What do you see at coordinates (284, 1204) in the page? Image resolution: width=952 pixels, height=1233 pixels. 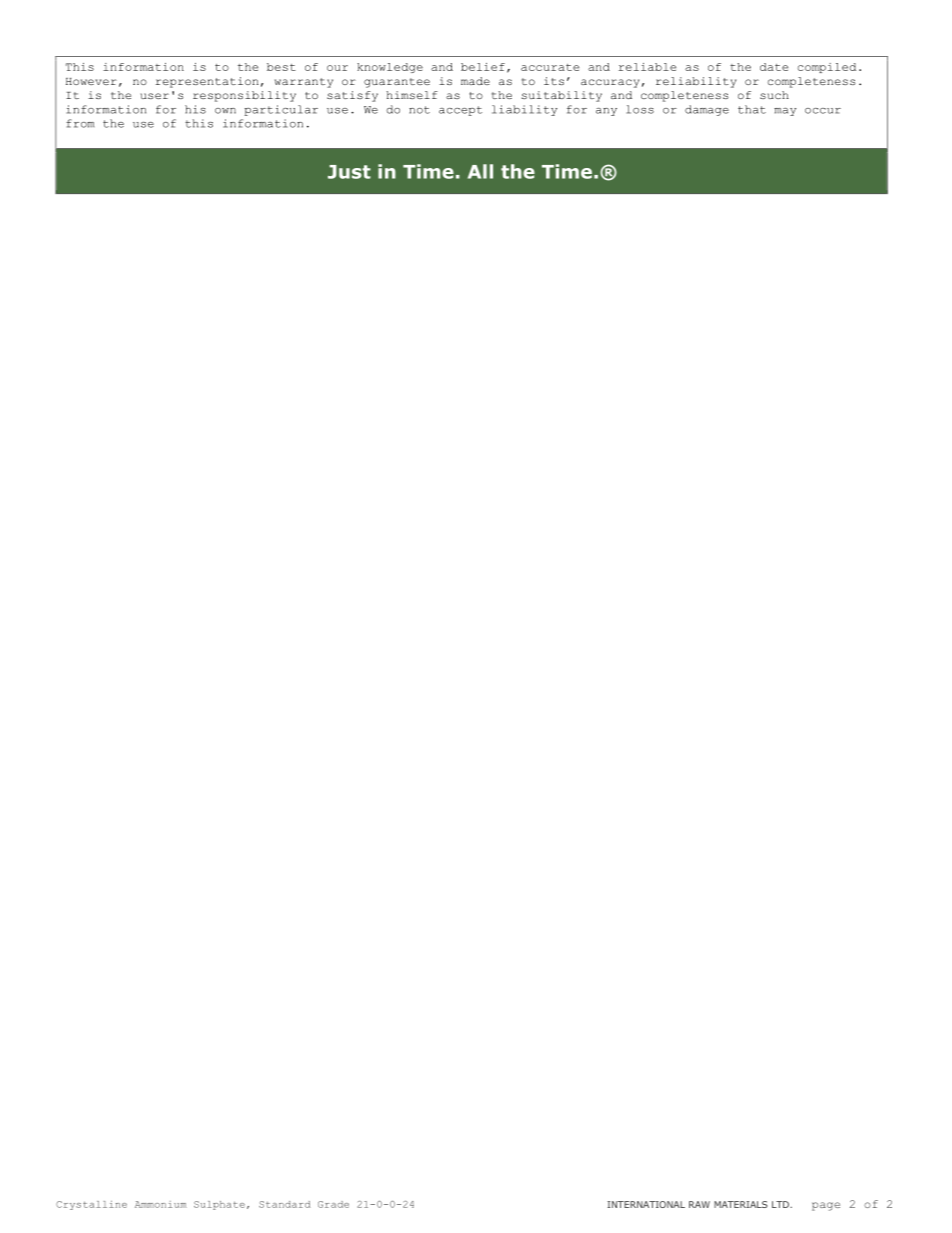 I see `Standard` at bounding box center [284, 1204].
